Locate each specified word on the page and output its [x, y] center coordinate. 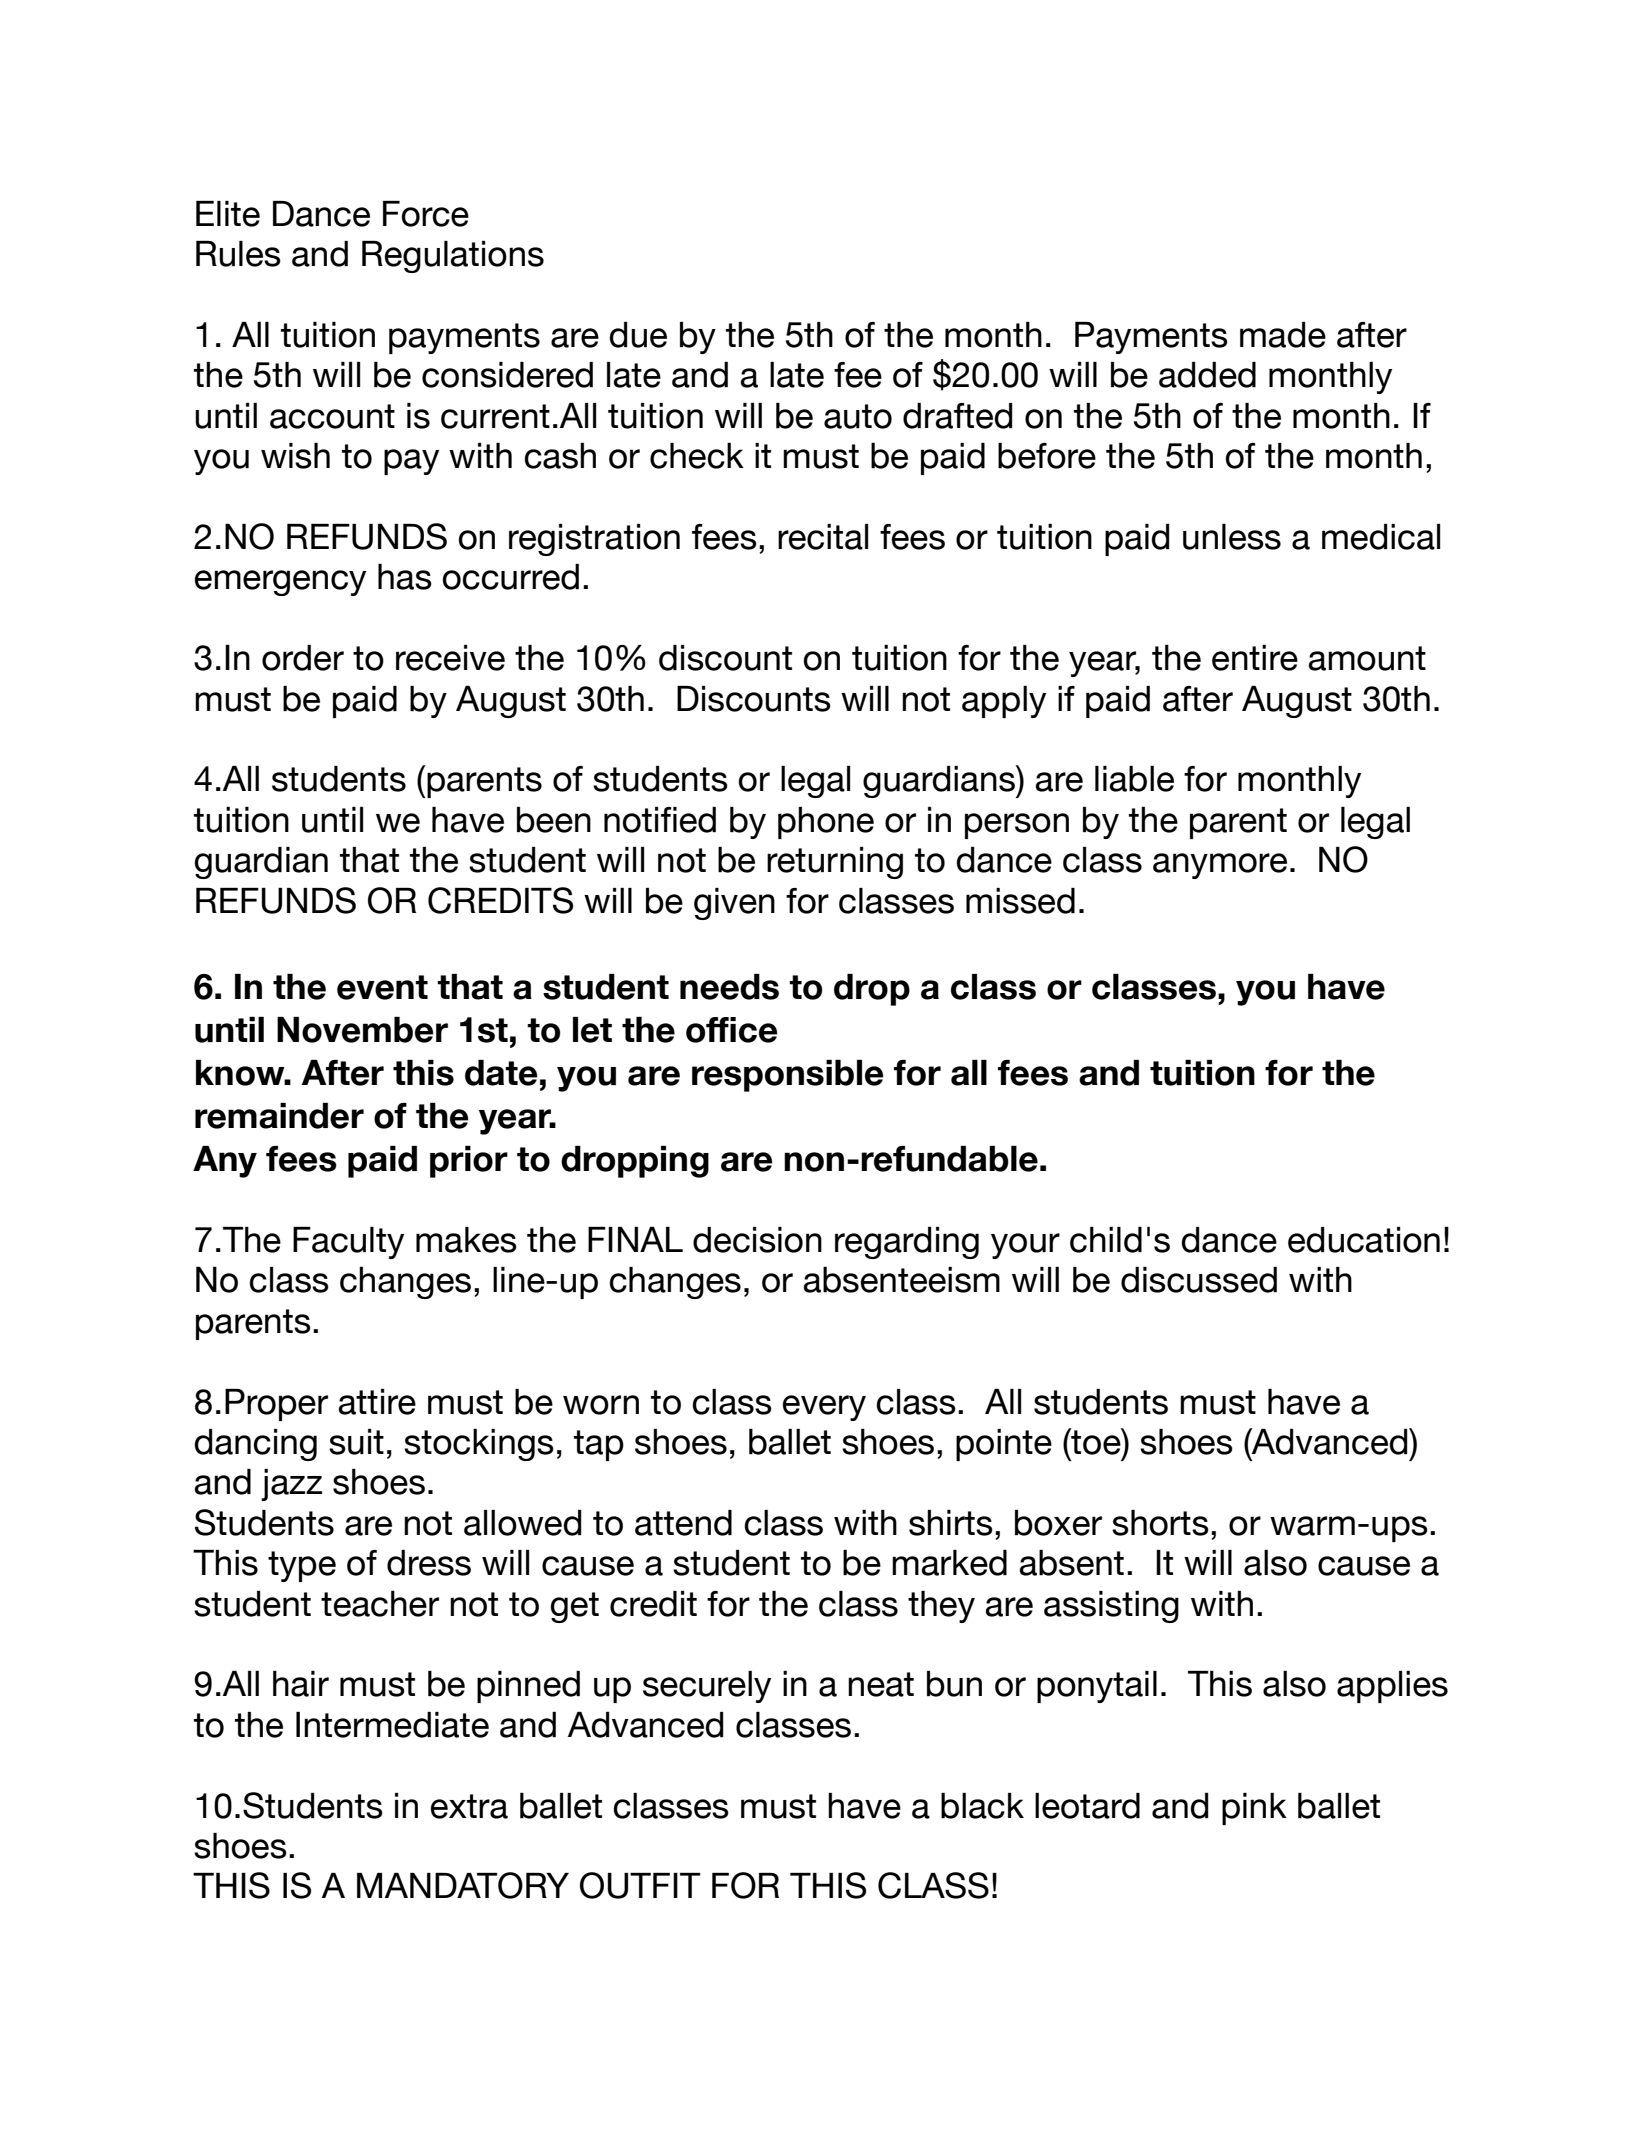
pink [1254, 1809]
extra [469, 1806]
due [638, 335]
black [982, 1806]
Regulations [453, 257]
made [1283, 335]
